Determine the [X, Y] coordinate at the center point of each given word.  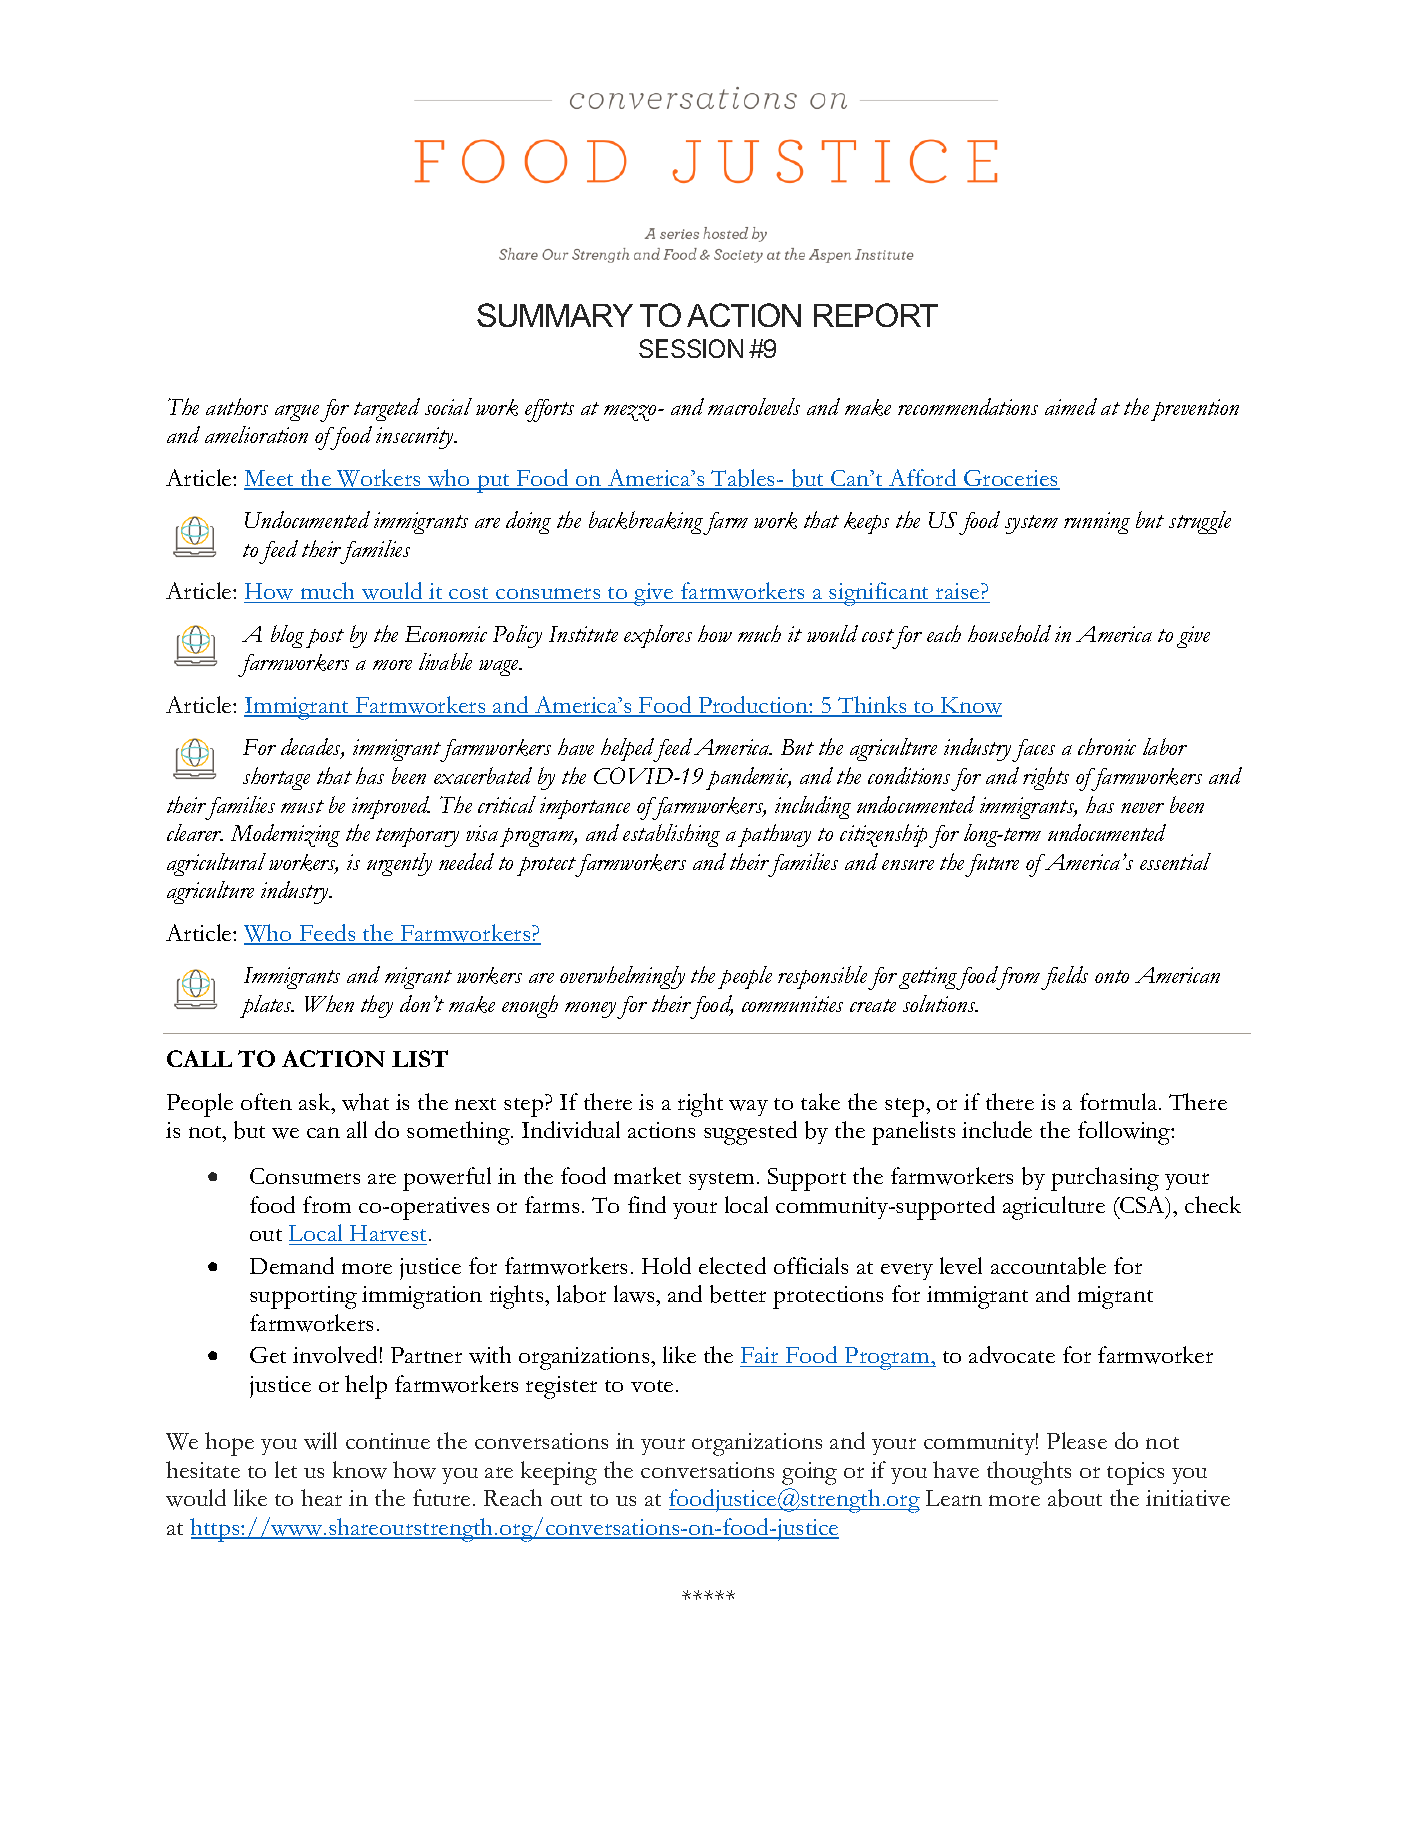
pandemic [748, 778]
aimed [1071, 406]
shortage [276, 778]
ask [316, 1101]
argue [297, 413]
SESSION [691, 348]
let [286, 1469]
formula [1120, 1101]
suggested [750, 1133]
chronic [1107, 746]
